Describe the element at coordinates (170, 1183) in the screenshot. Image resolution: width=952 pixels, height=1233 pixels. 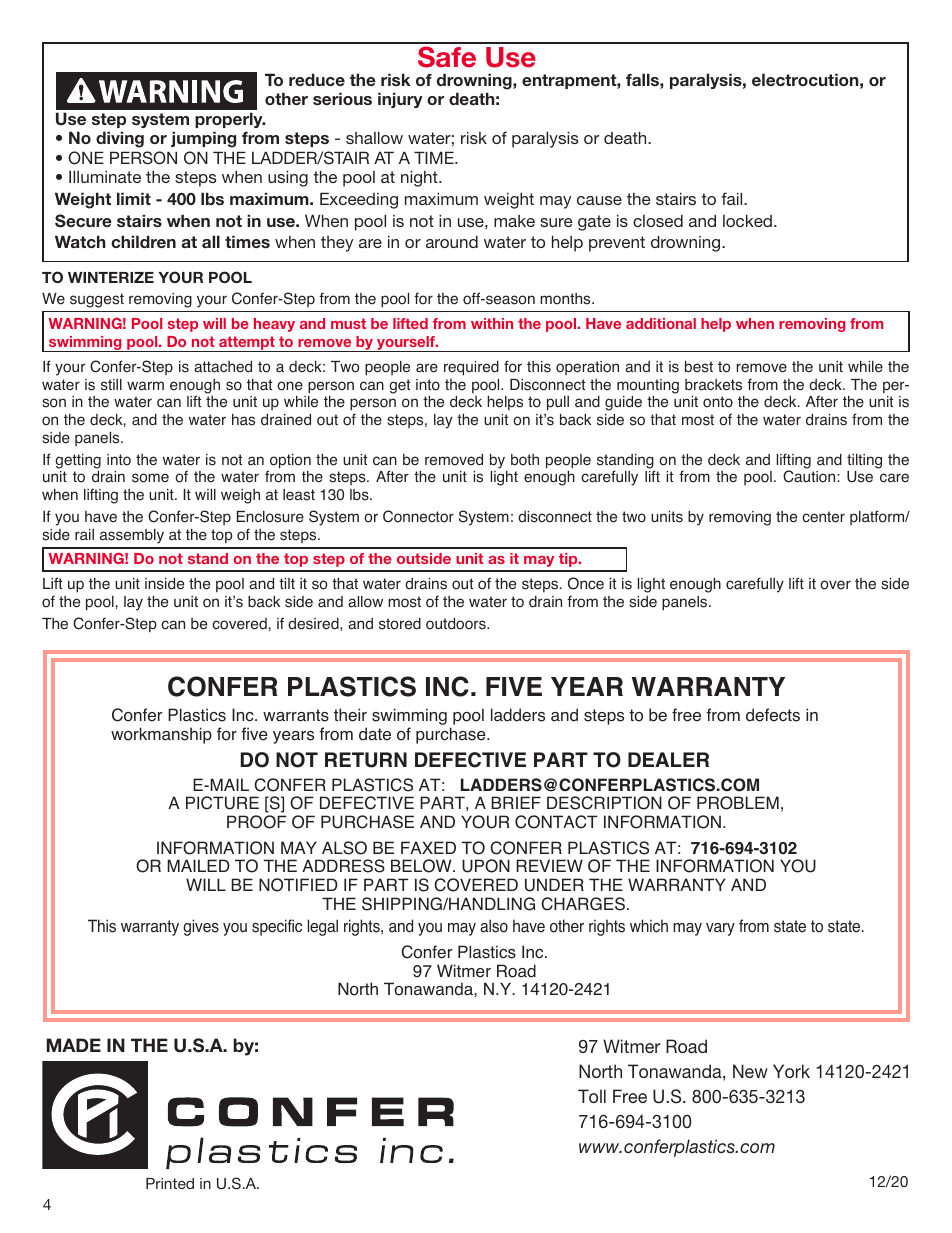
I see `Printed` at that location.
